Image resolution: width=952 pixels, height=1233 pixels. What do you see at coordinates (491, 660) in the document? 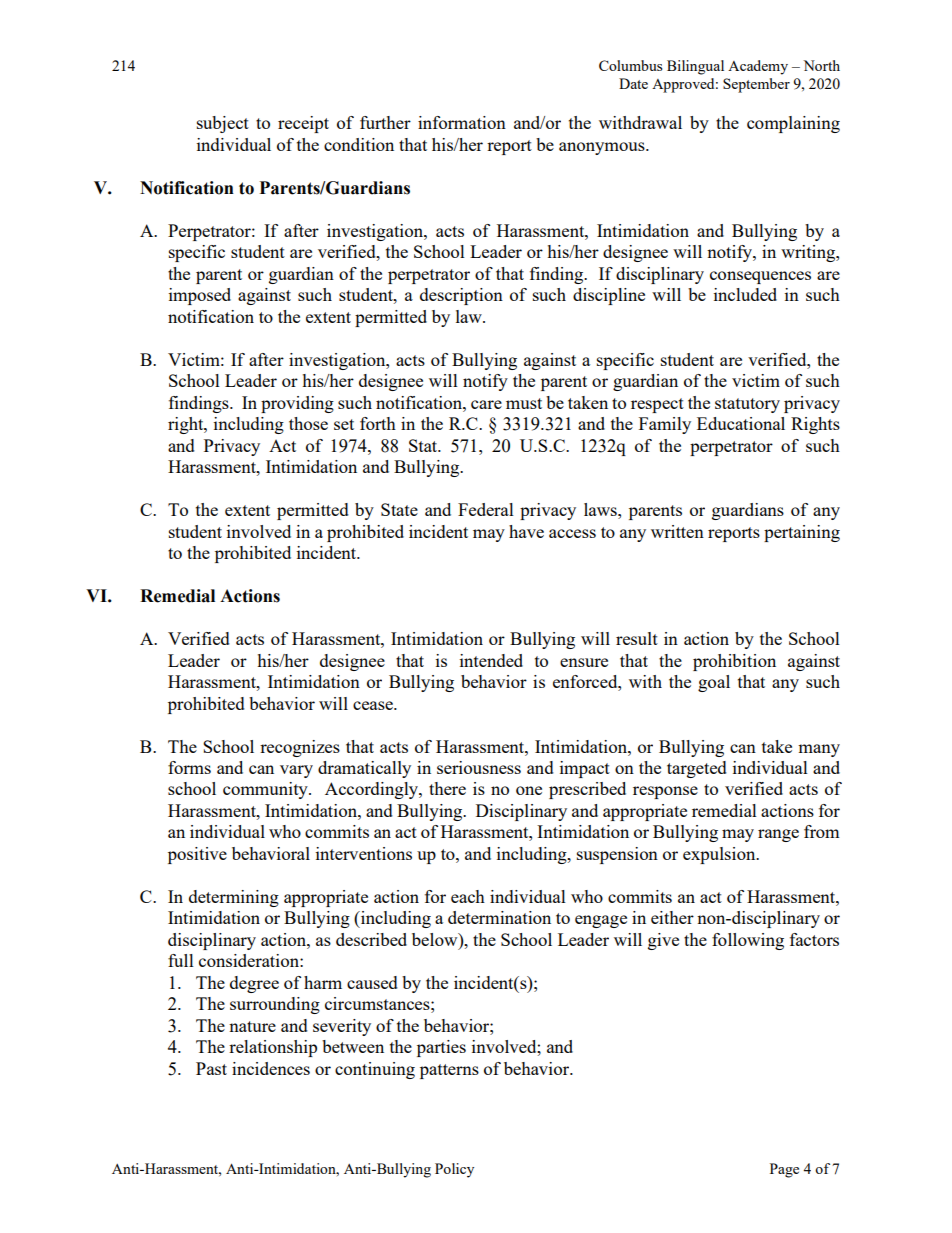
I see `intended` at bounding box center [491, 660].
